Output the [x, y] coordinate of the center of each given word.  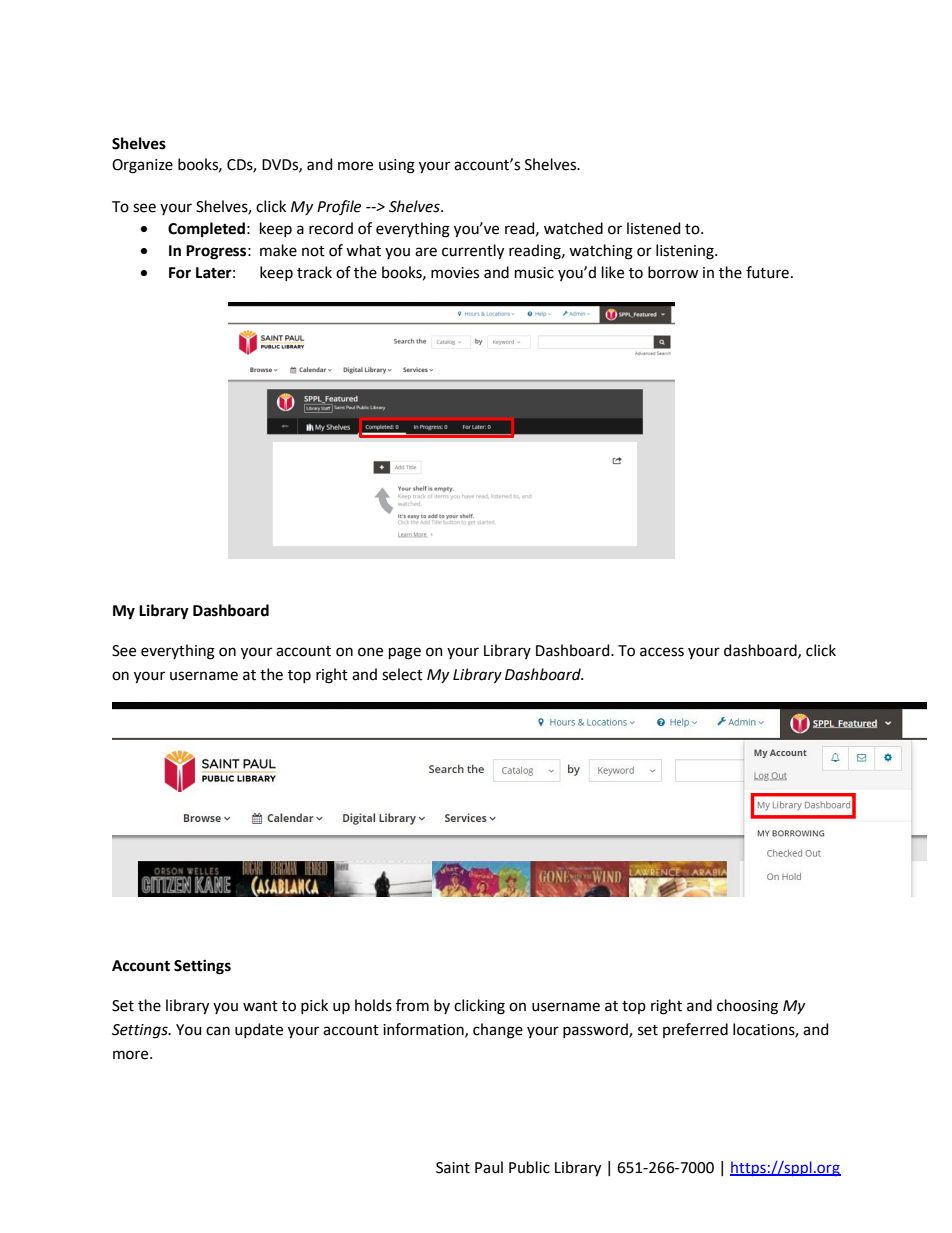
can [218, 1031]
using [397, 166]
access [662, 652]
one [370, 652]
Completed [206, 229]
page [405, 653]
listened [653, 228]
